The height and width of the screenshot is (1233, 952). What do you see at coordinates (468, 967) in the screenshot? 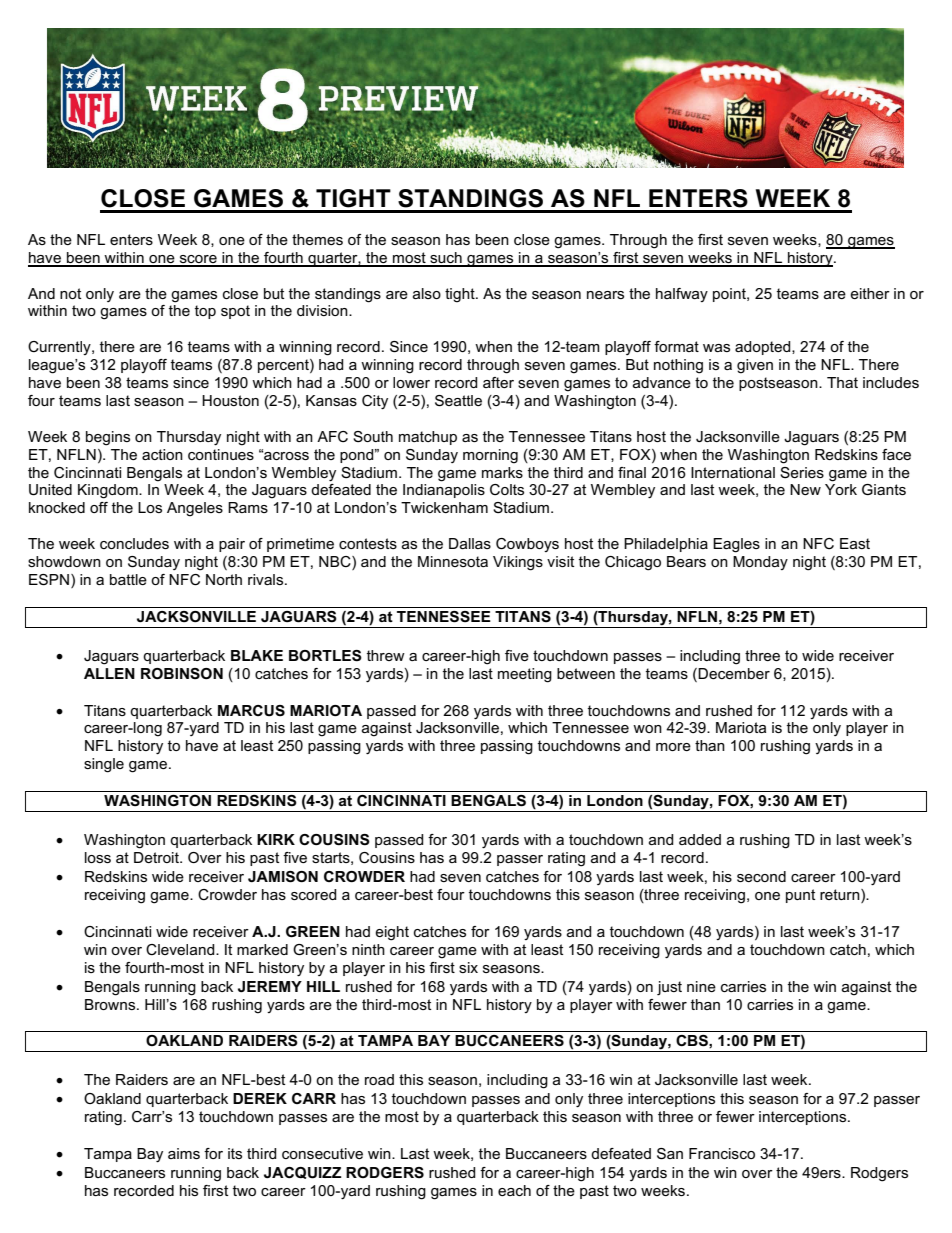
I see `six` at bounding box center [468, 967].
